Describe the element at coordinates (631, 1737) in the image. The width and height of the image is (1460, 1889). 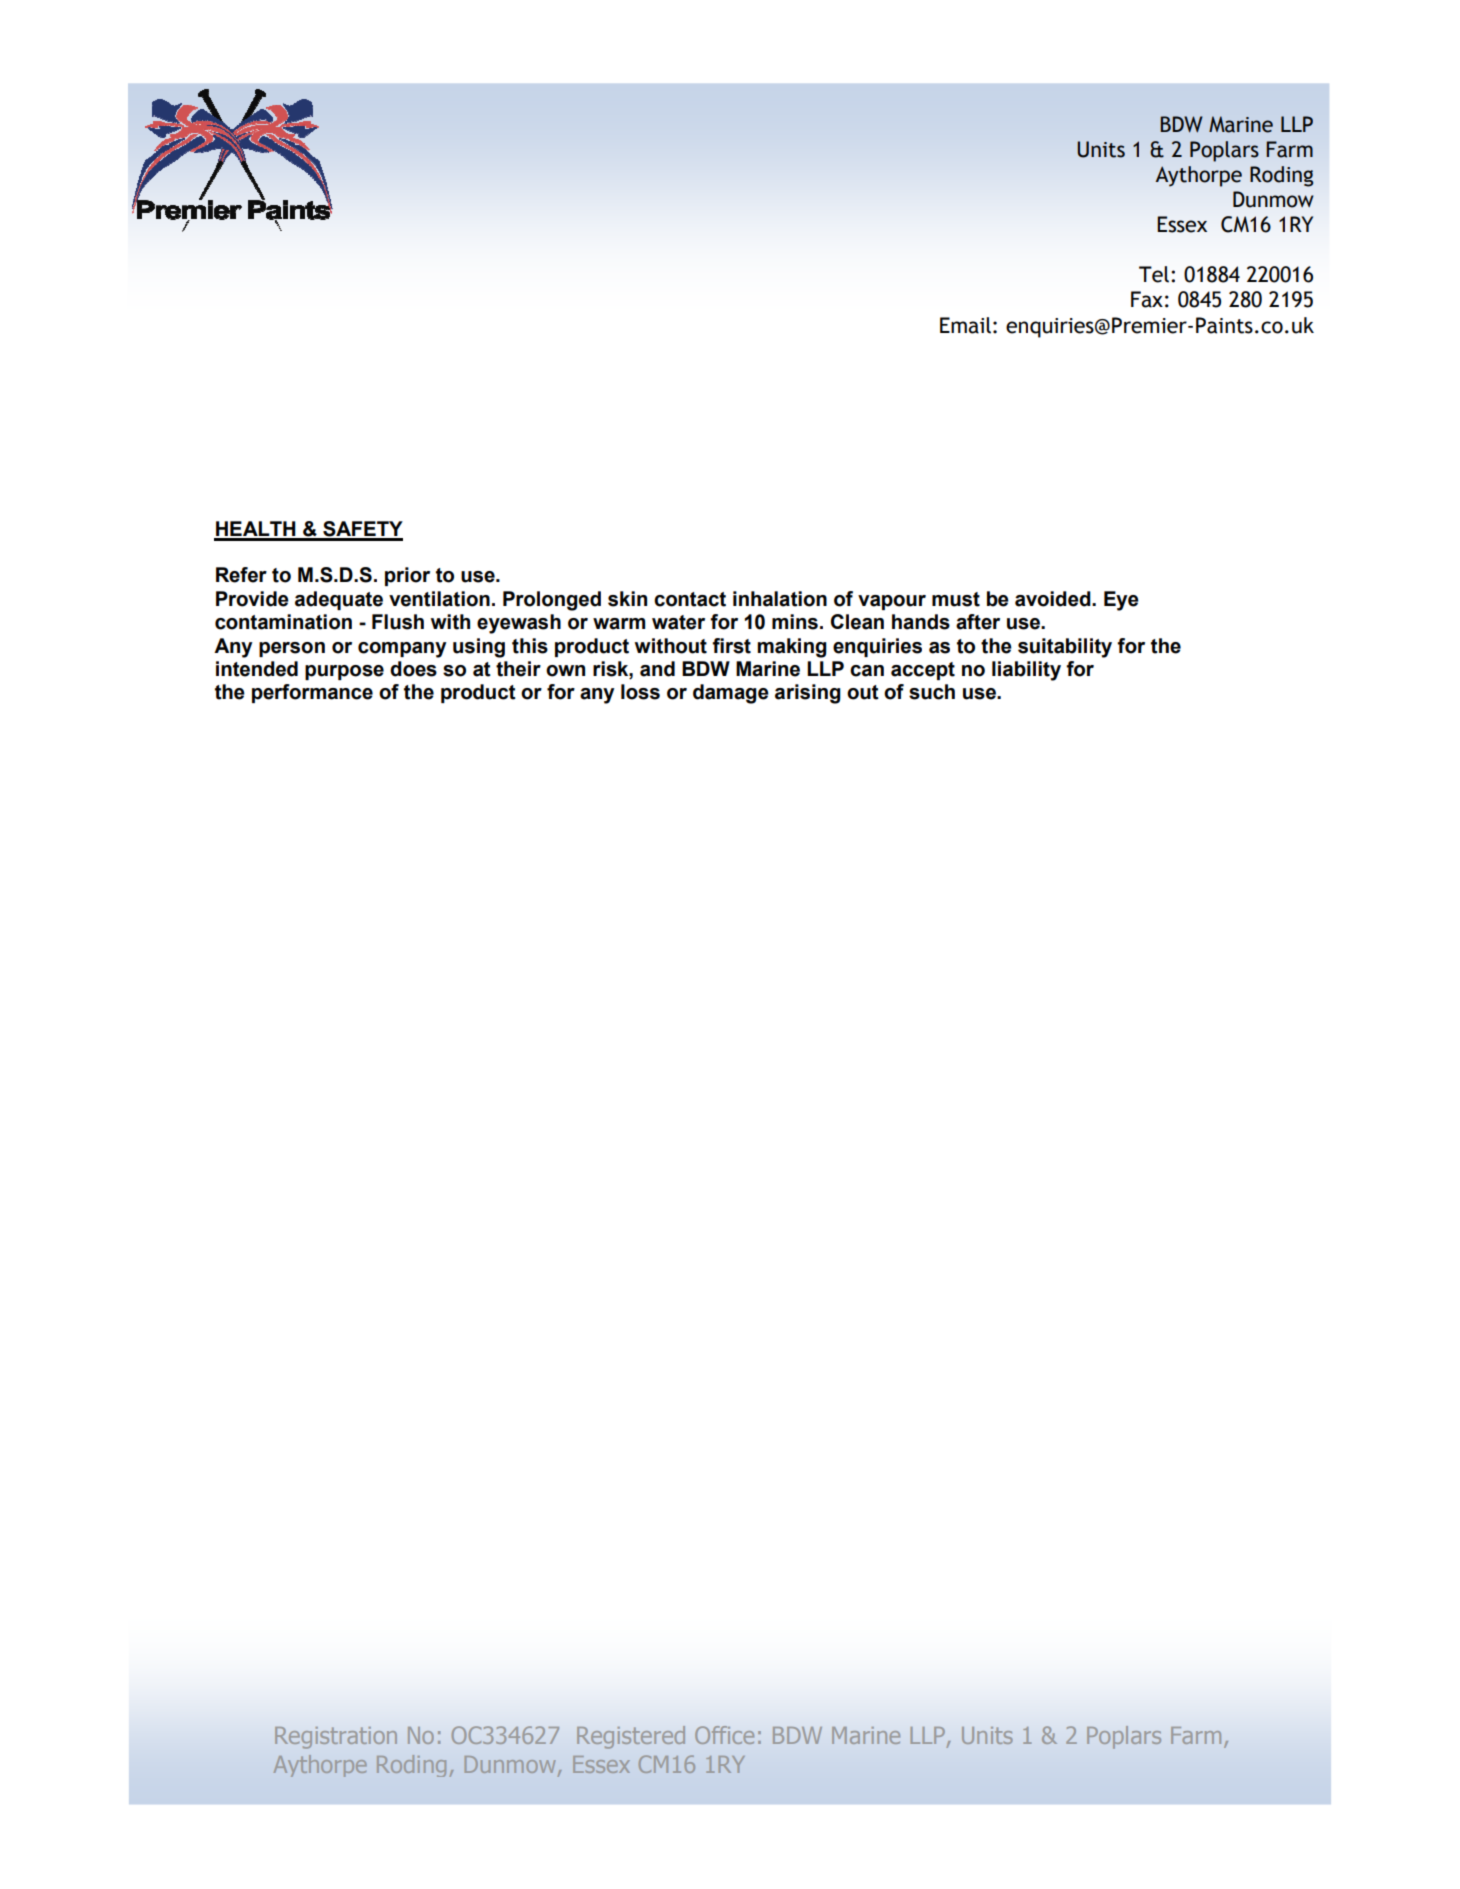
I see `Registered` at that location.
